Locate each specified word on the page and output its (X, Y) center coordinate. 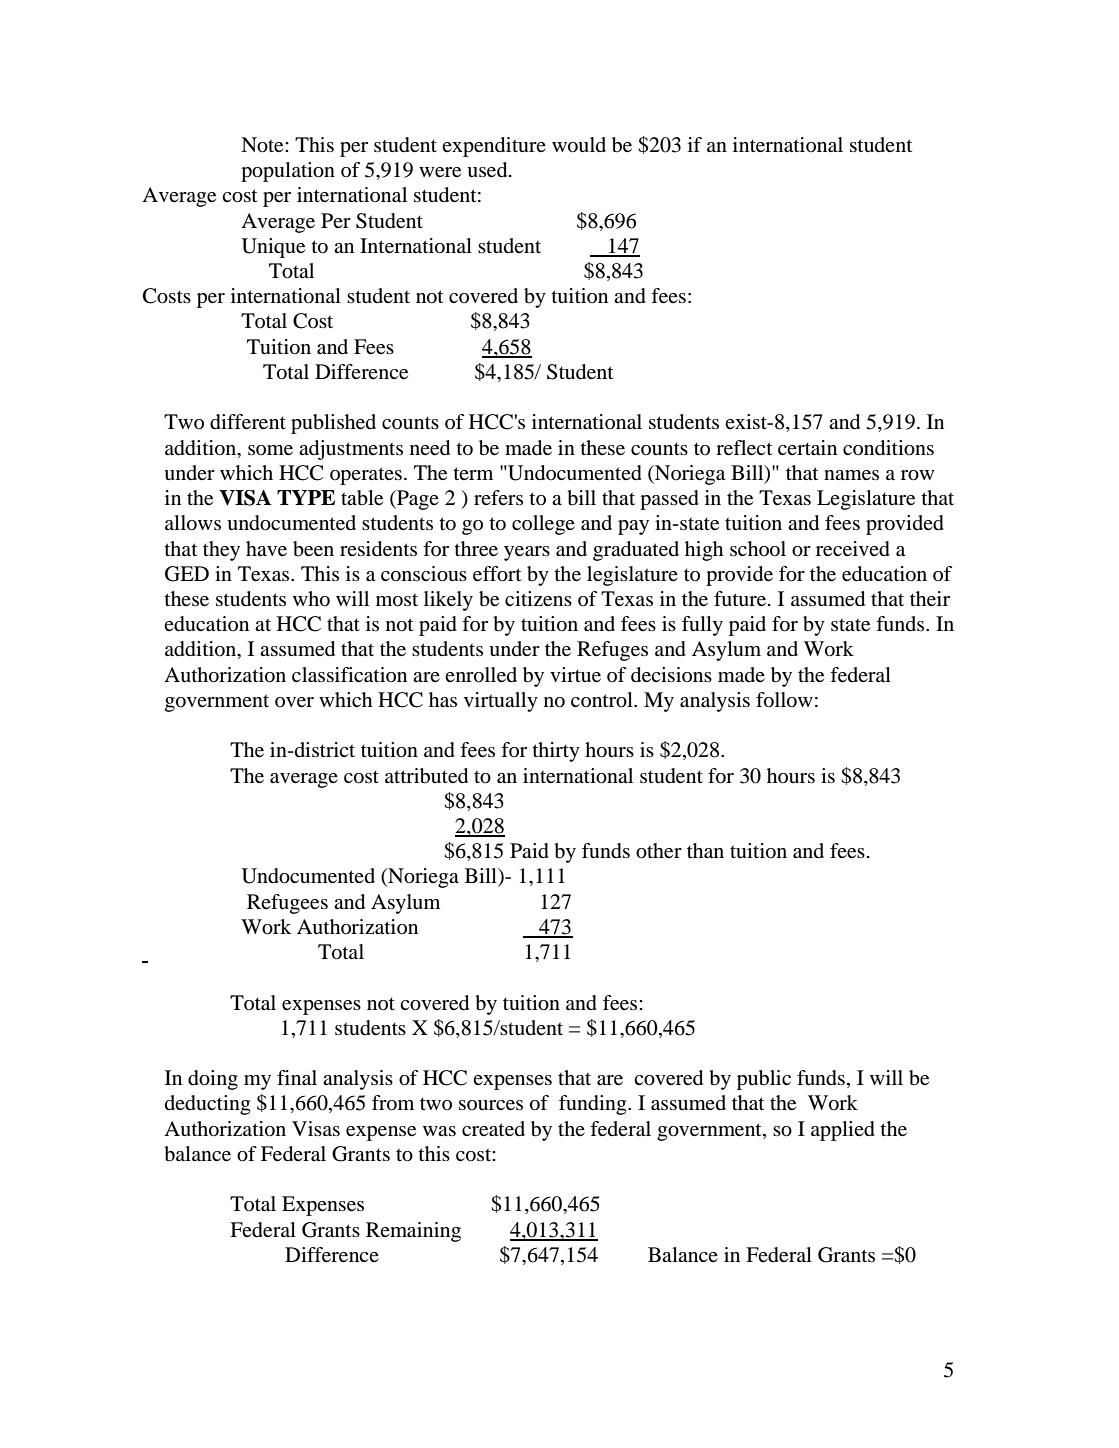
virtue (575, 675)
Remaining (413, 1232)
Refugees (287, 904)
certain (807, 448)
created (493, 1129)
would (579, 145)
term (473, 473)
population (288, 172)
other (659, 851)
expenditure (494, 147)
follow (784, 700)
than (705, 851)
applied (843, 1131)
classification (349, 675)
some (270, 450)
